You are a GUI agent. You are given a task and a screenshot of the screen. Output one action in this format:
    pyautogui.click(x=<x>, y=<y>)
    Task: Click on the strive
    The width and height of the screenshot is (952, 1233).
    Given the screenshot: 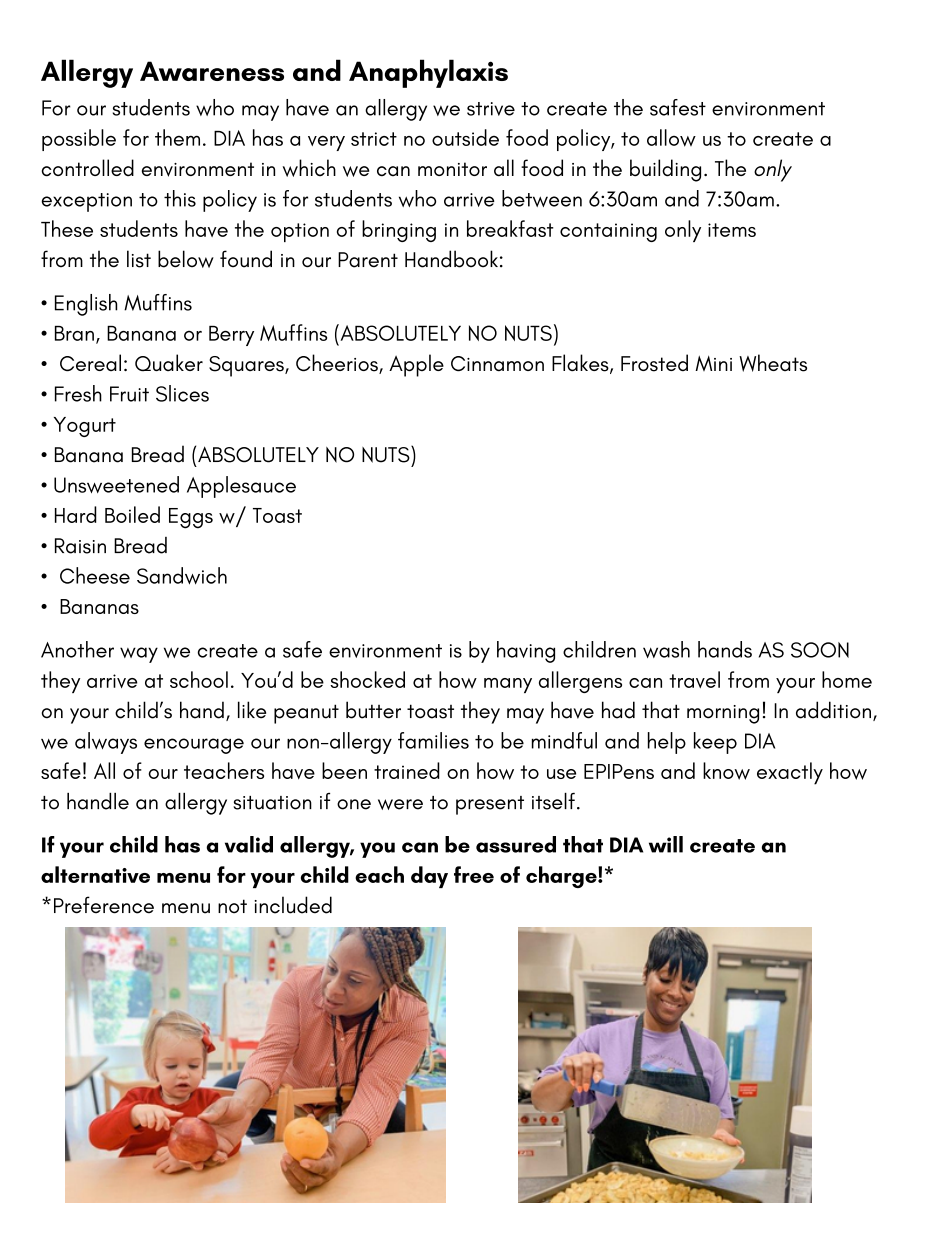 What is the action you would take?
    pyautogui.click(x=491, y=109)
